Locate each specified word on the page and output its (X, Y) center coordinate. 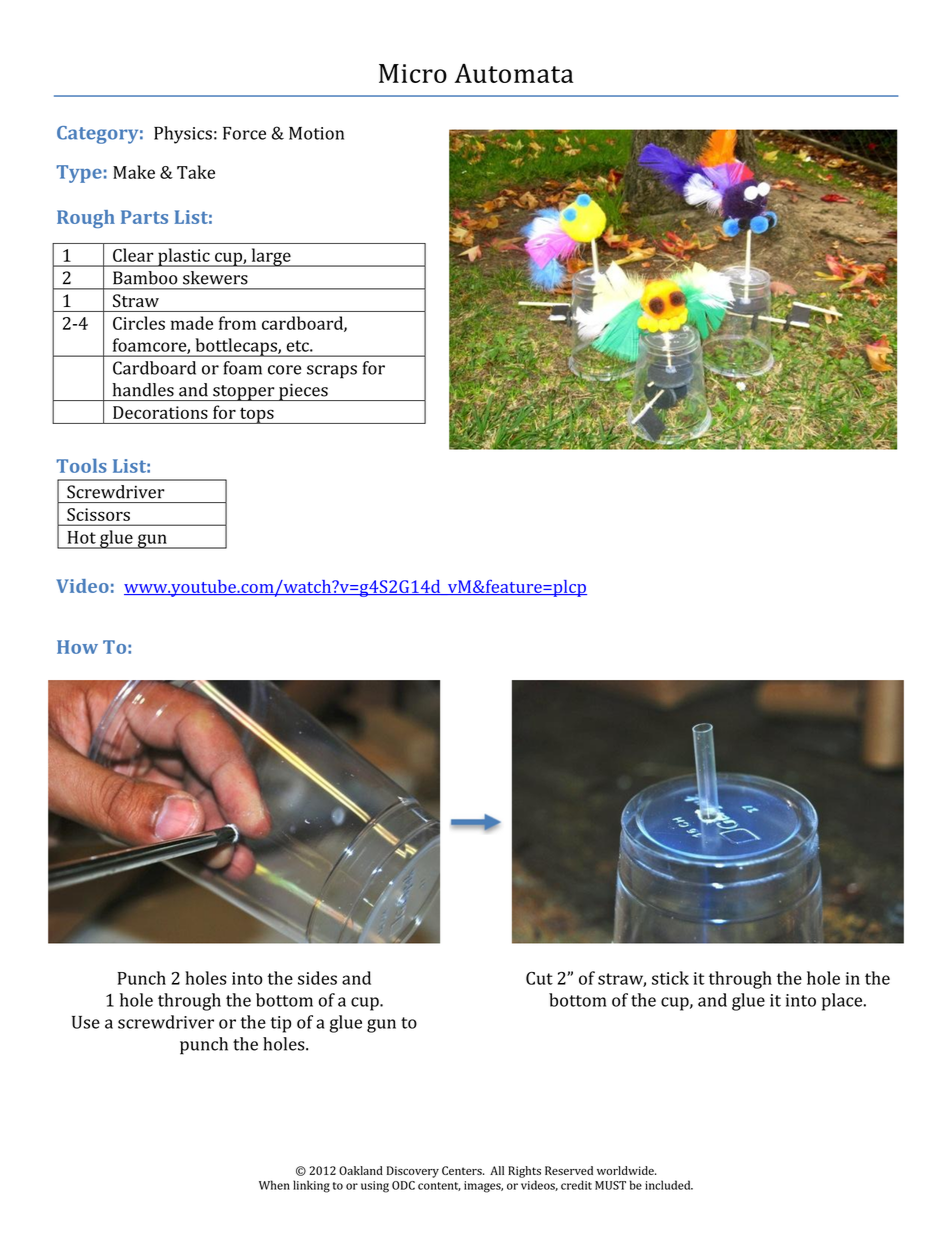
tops (257, 415)
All (497, 1170)
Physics (183, 135)
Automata (514, 73)
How (77, 647)
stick (670, 978)
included (669, 1185)
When (274, 1185)
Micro (413, 73)
